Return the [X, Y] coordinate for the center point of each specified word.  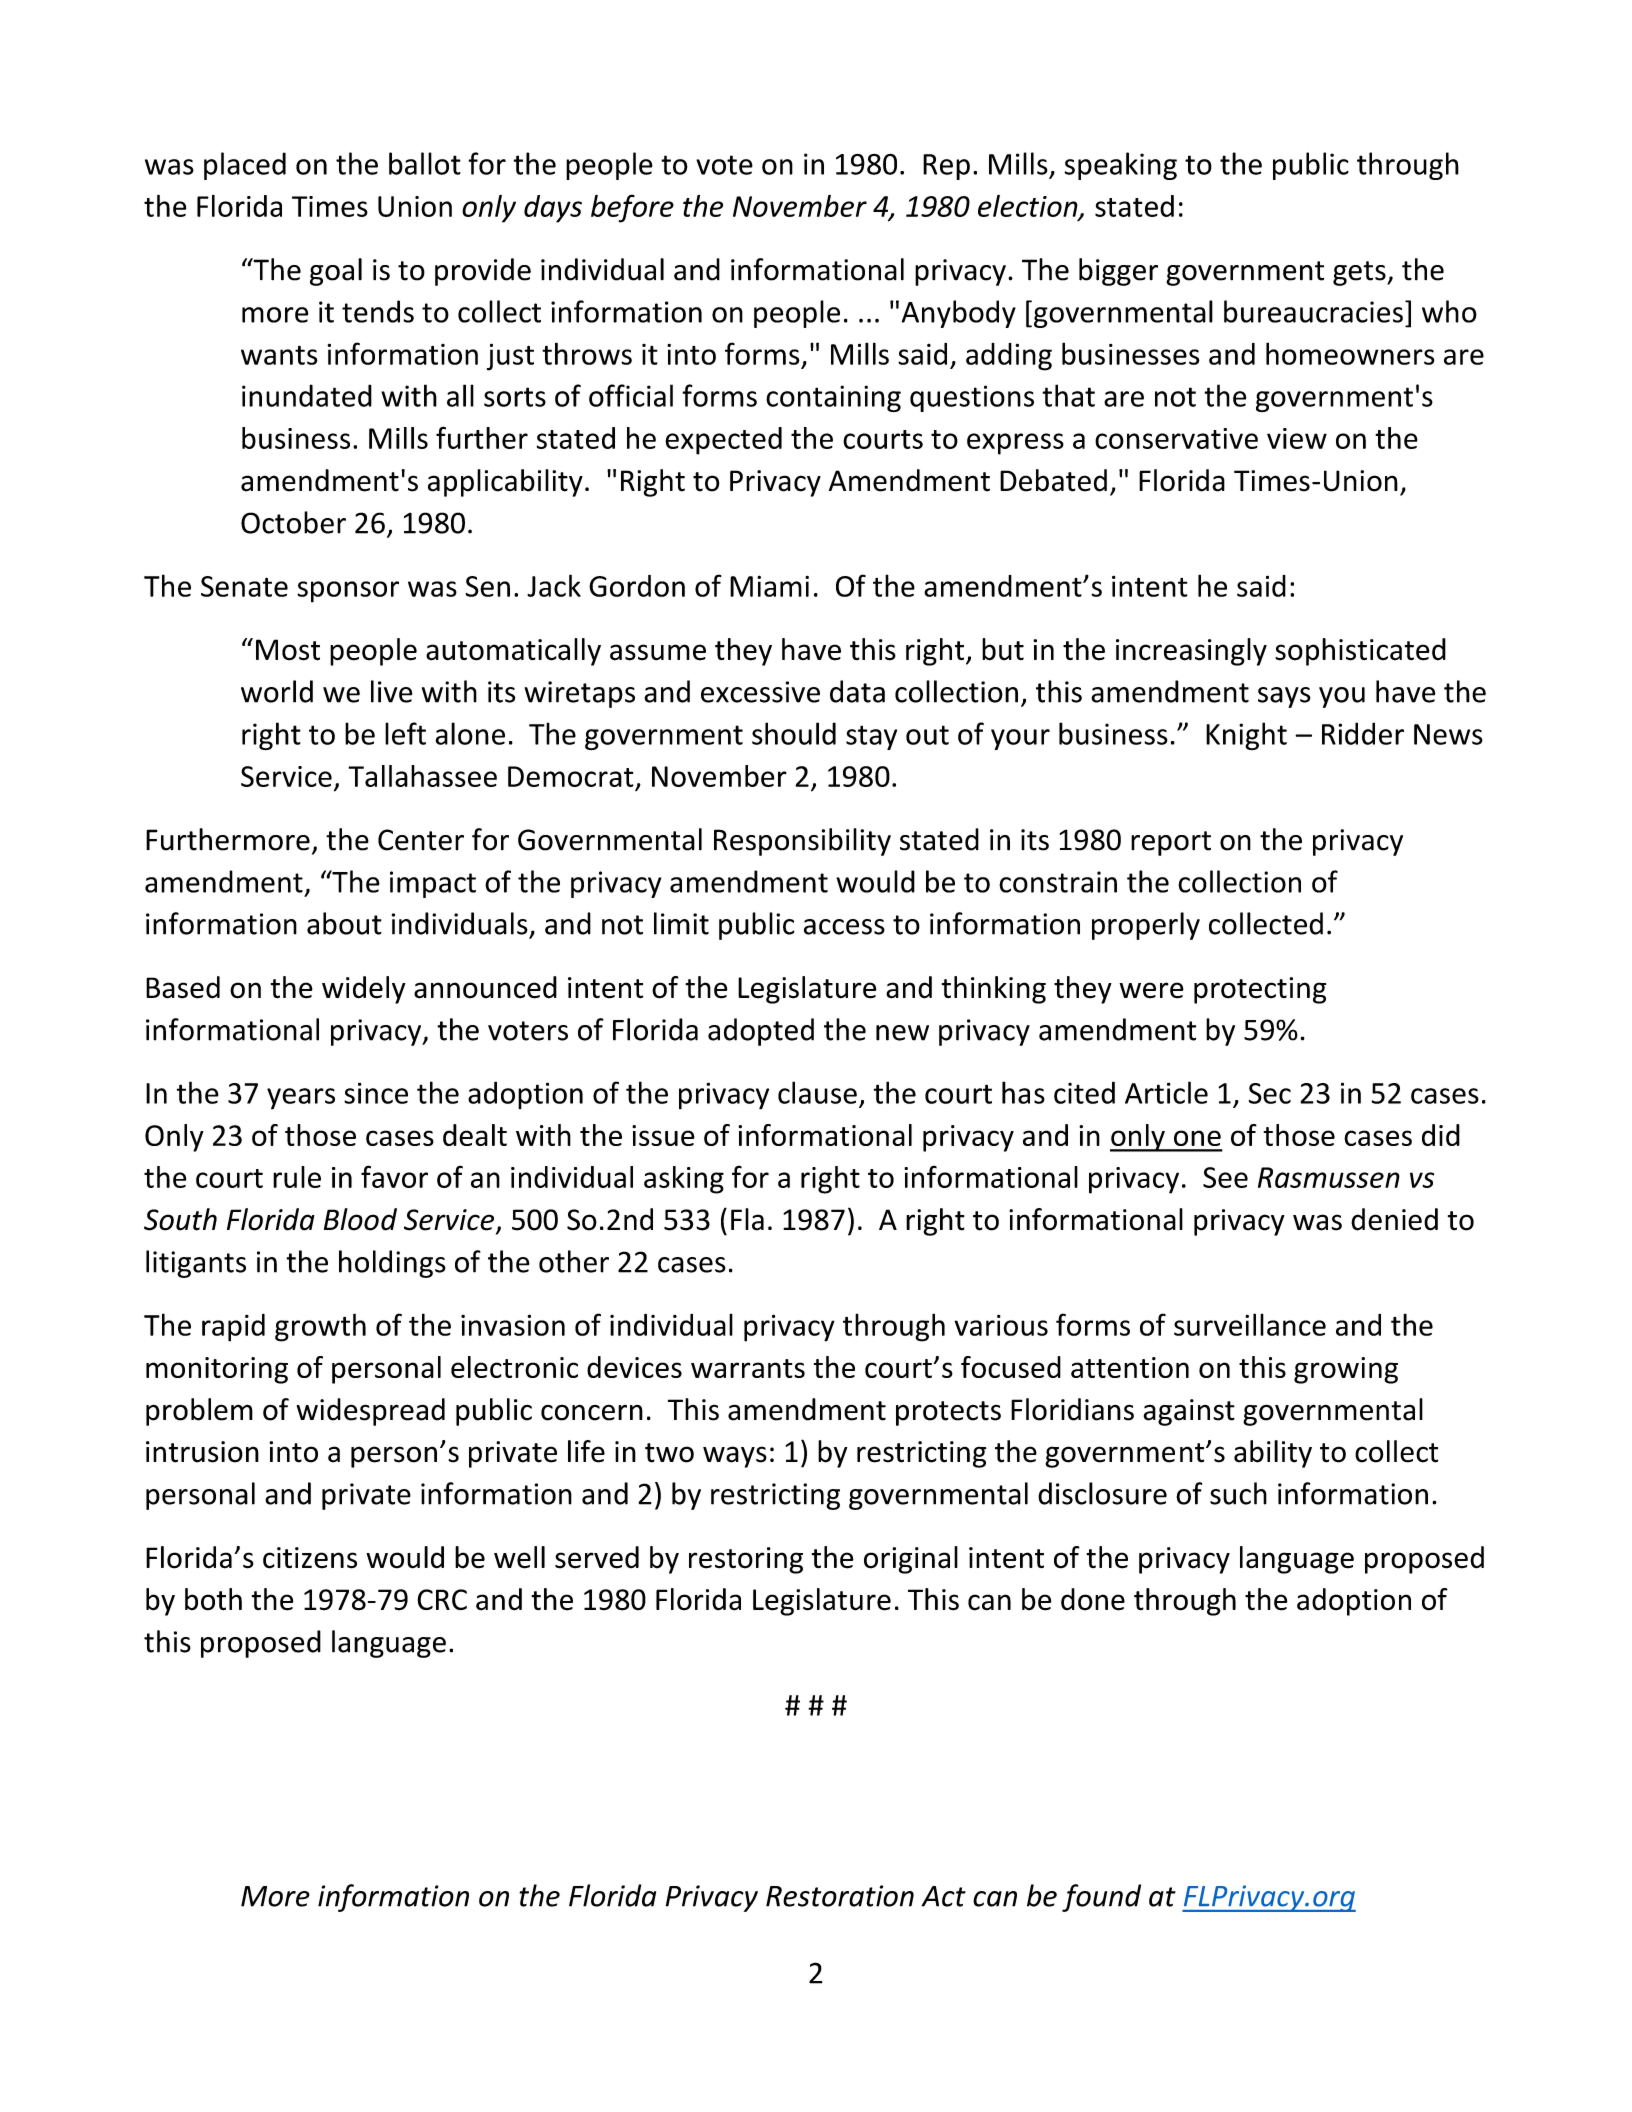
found [1101, 1898]
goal [336, 272]
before [632, 208]
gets [1360, 273]
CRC [442, 1599]
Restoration [840, 1896]
